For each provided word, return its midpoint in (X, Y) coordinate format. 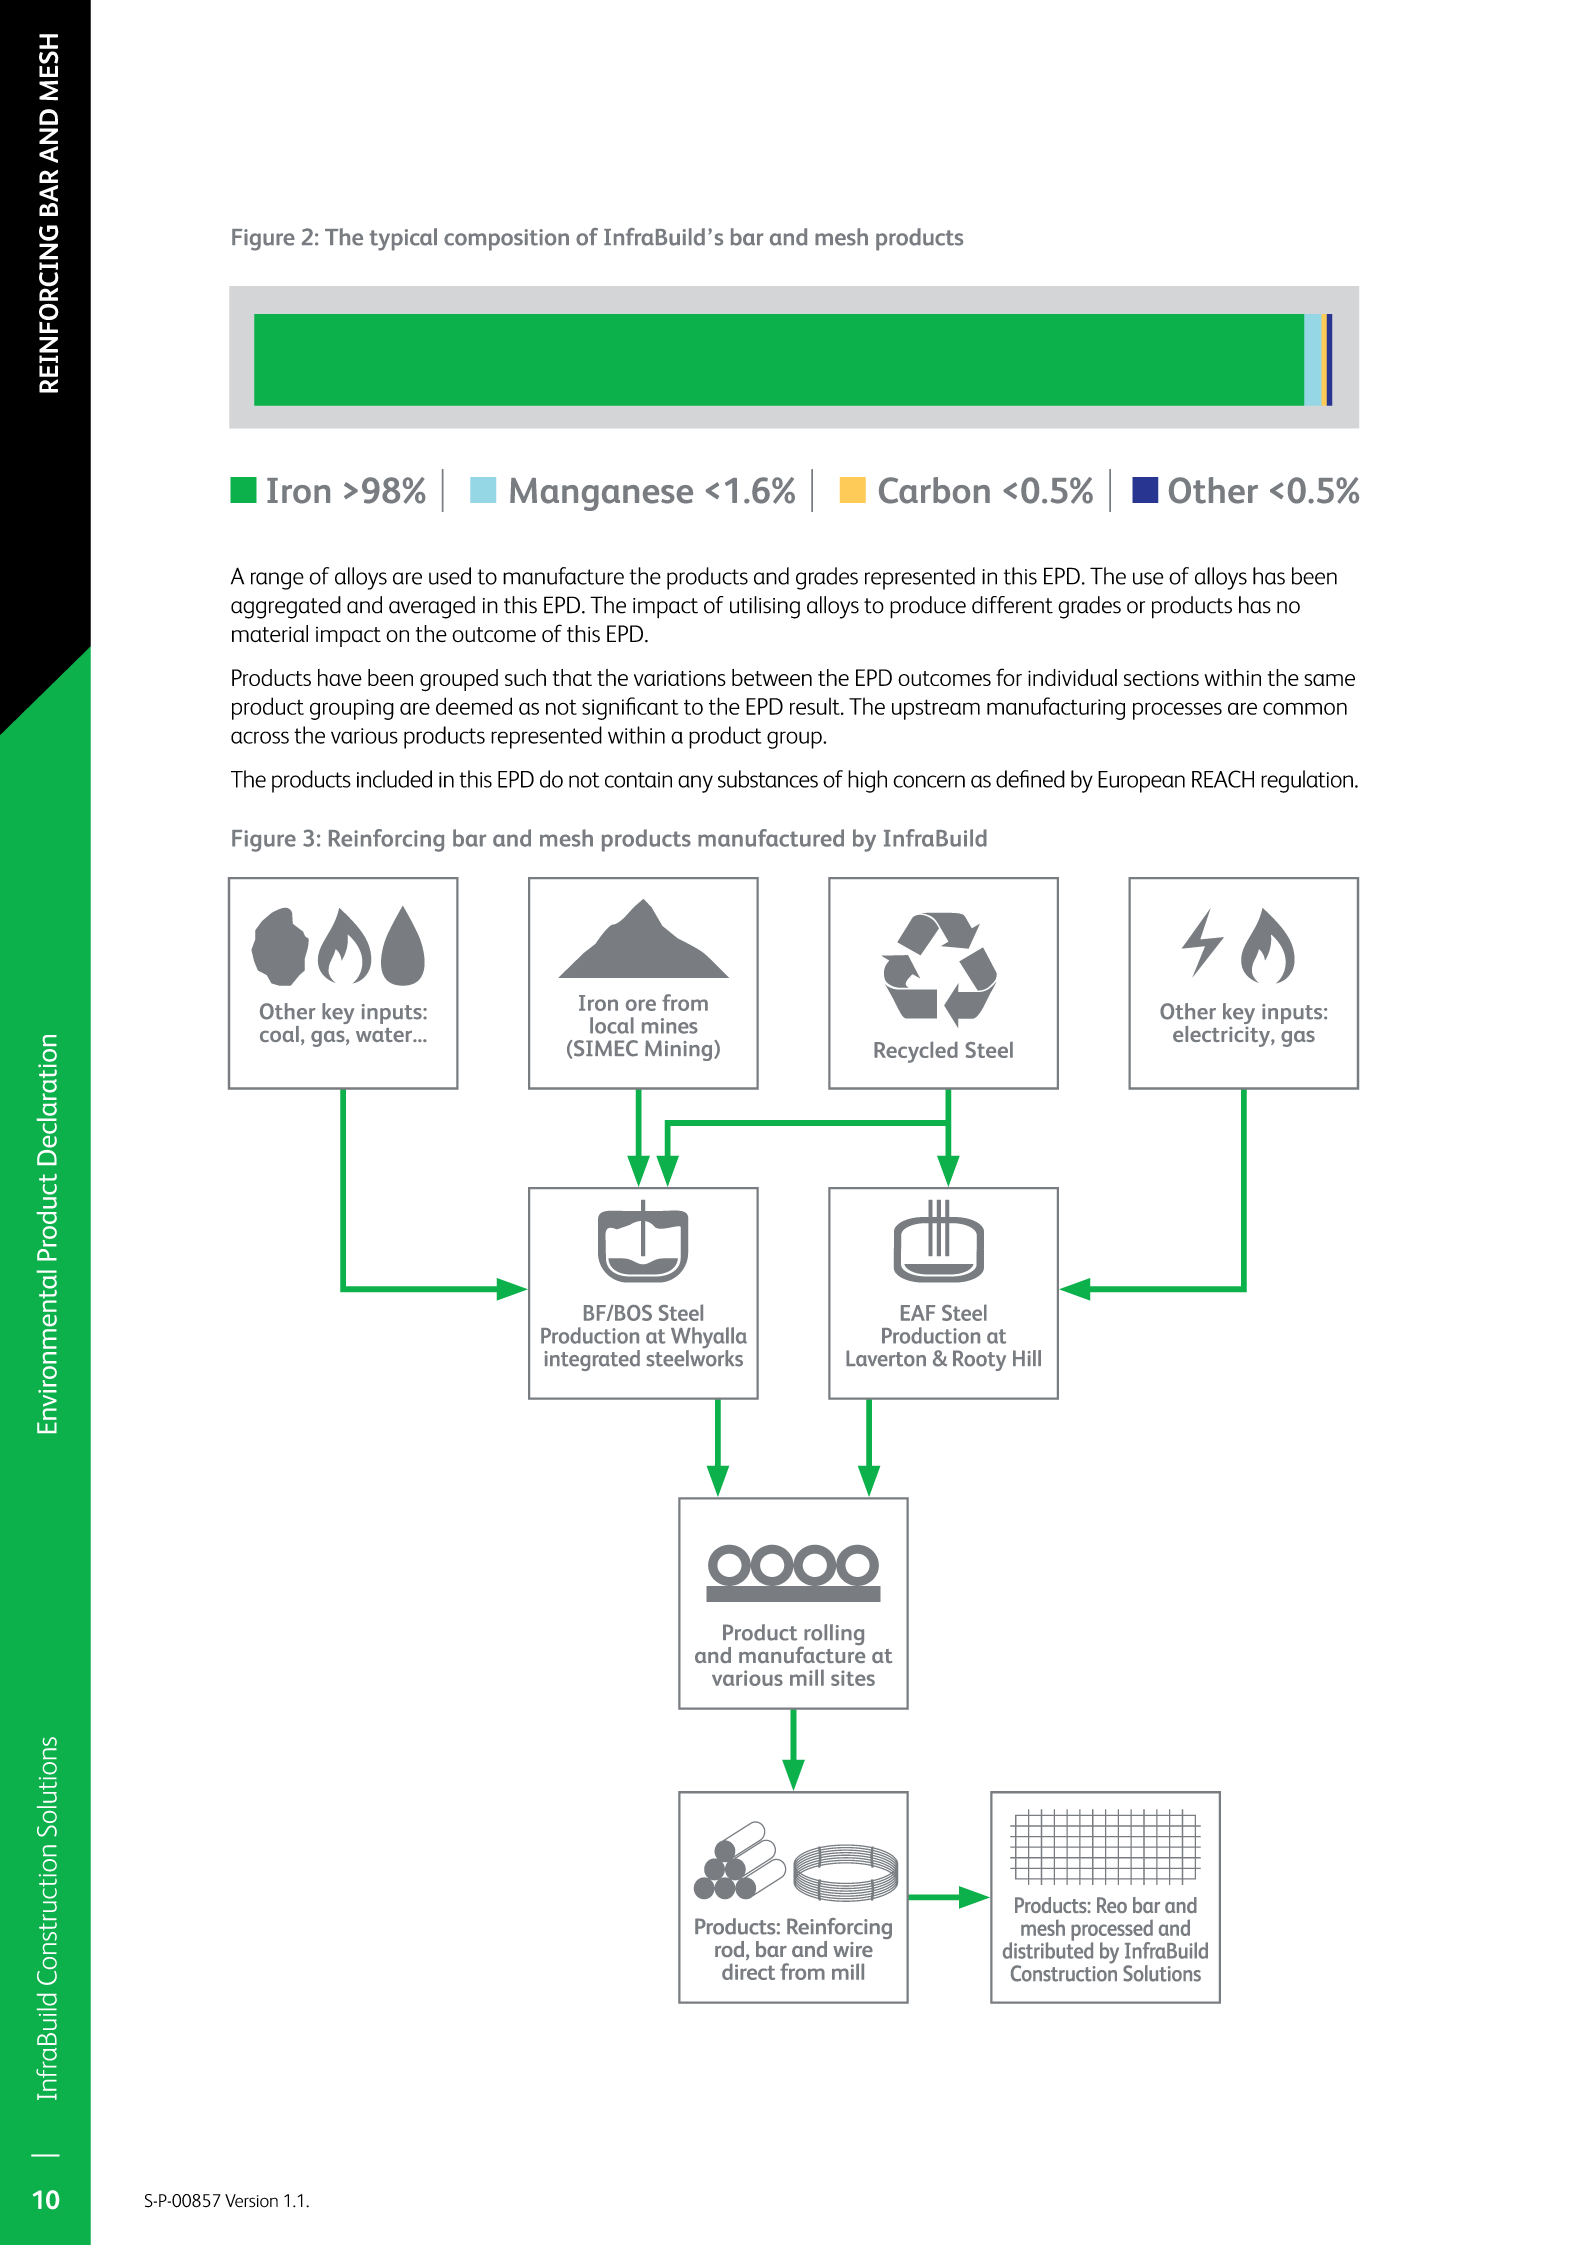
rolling (833, 1636)
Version (251, 2201)
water (385, 1035)
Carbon (934, 490)
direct (748, 1971)
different (1012, 605)
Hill (1027, 1358)
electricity (1222, 1035)
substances (768, 779)
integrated (592, 1360)
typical (403, 239)
